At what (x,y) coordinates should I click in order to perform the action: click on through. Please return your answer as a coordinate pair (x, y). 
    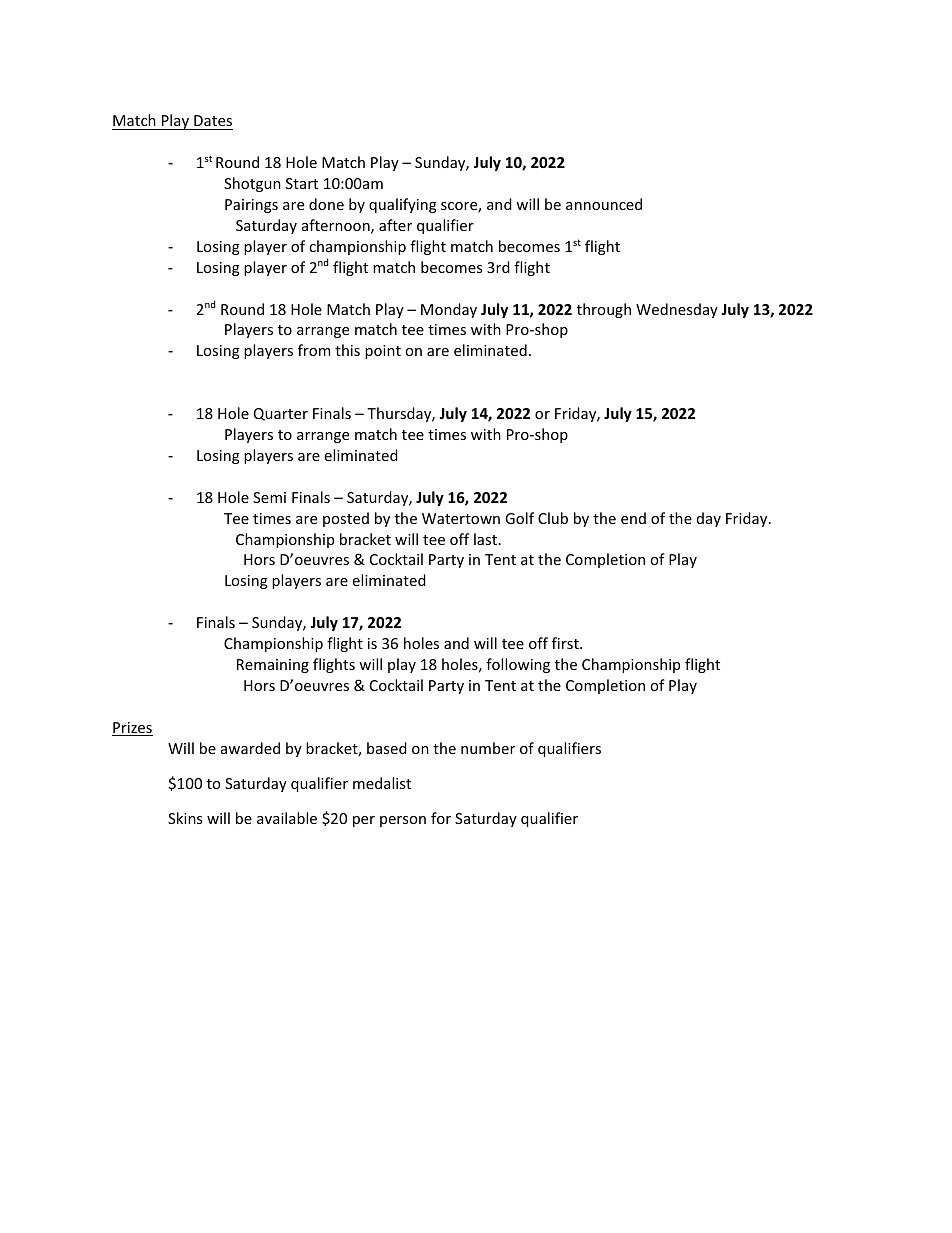
    Looking at the image, I should click on (604, 310).
